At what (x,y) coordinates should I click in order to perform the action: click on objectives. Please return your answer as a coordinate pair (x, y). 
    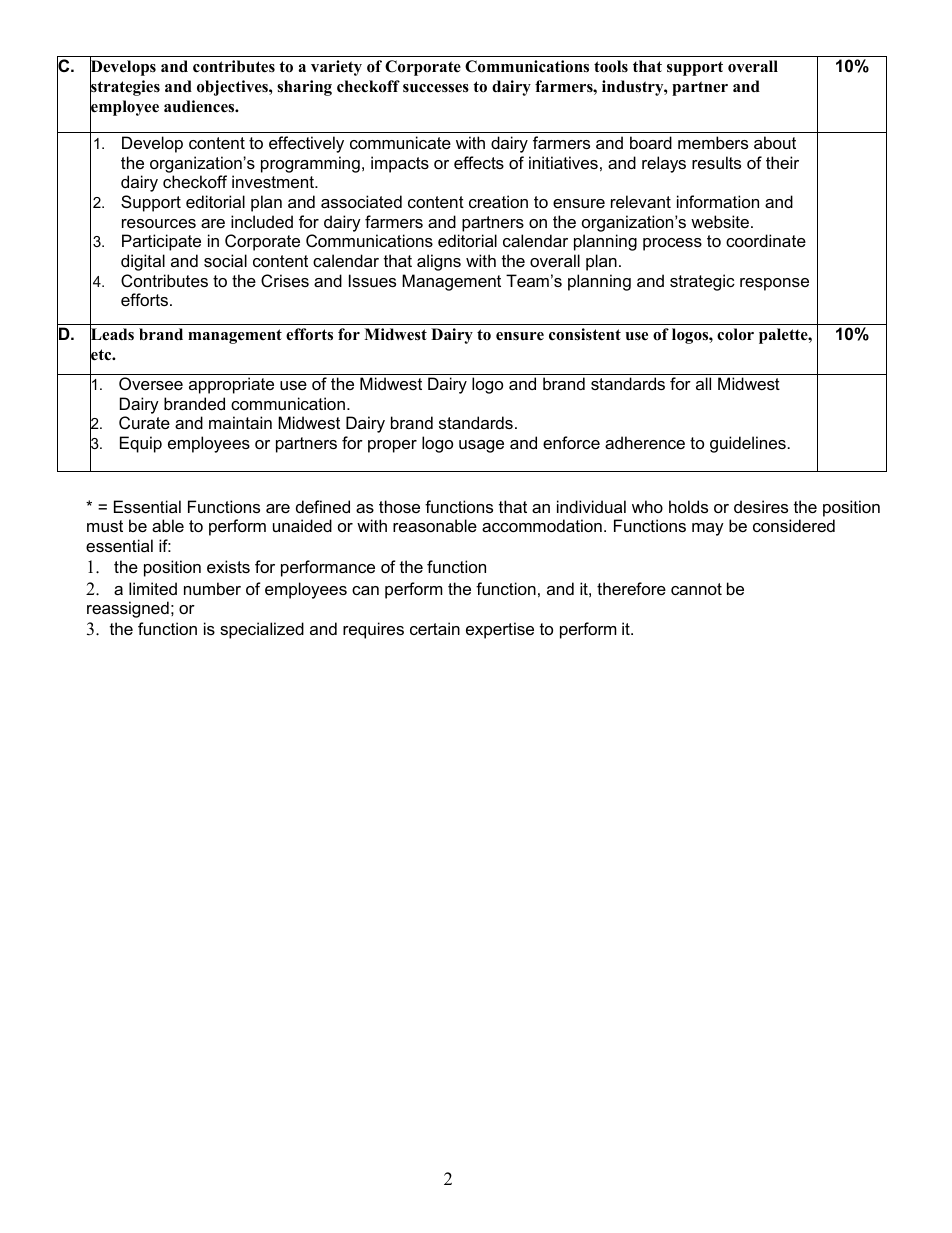
    Looking at the image, I should click on (233, 88).
